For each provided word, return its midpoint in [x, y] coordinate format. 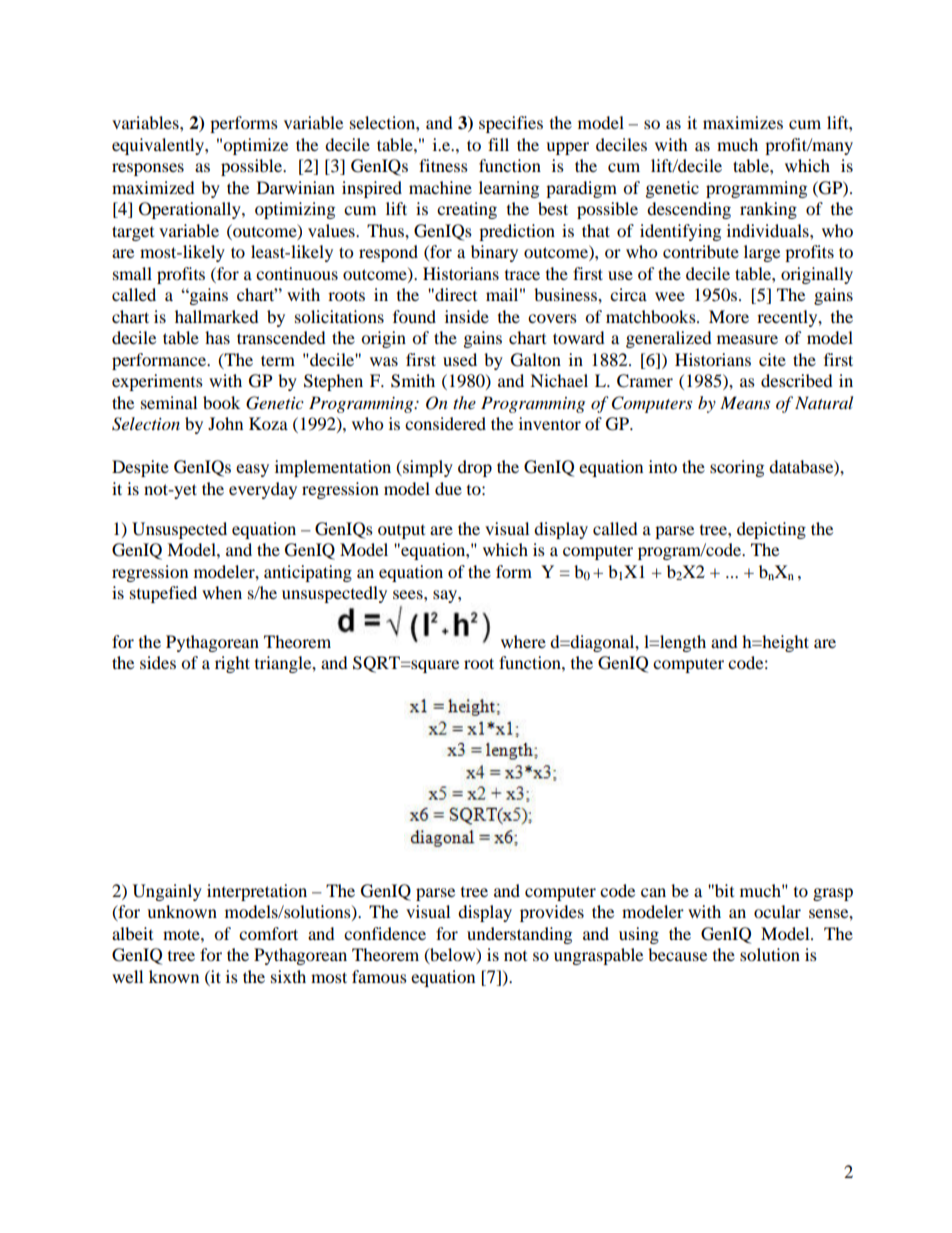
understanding [519, 935]
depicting [771, 530]
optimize [255, 146]
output [401, 532]
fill [498, 144]
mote [182, 934]
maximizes [743, 122]
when [222, 592]
